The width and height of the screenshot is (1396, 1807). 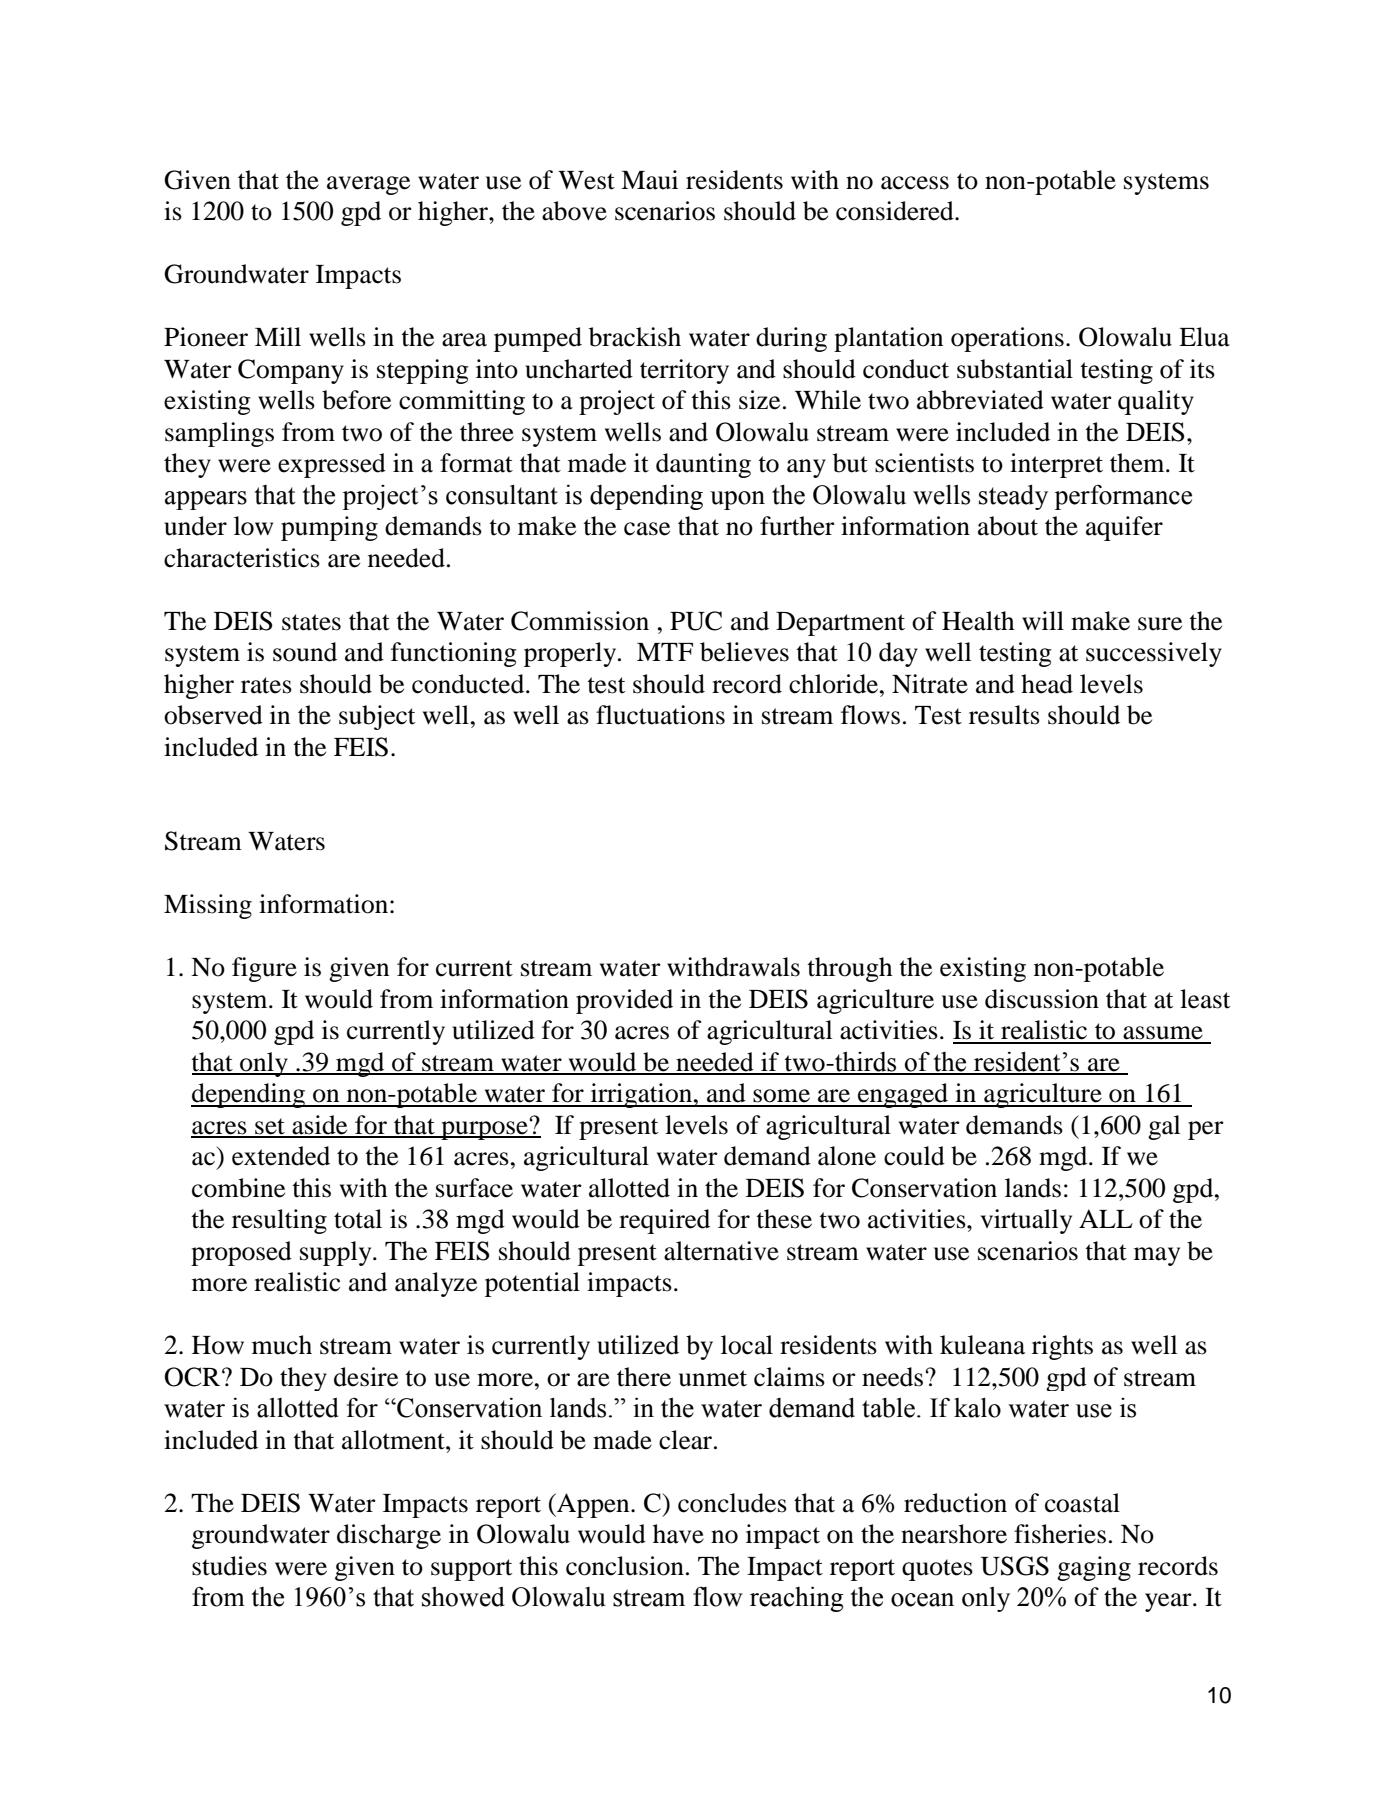 What do you see at coordinates (1042, 999) in the screenshot?
I see `discussion` at bounding box center [1042, 999].
